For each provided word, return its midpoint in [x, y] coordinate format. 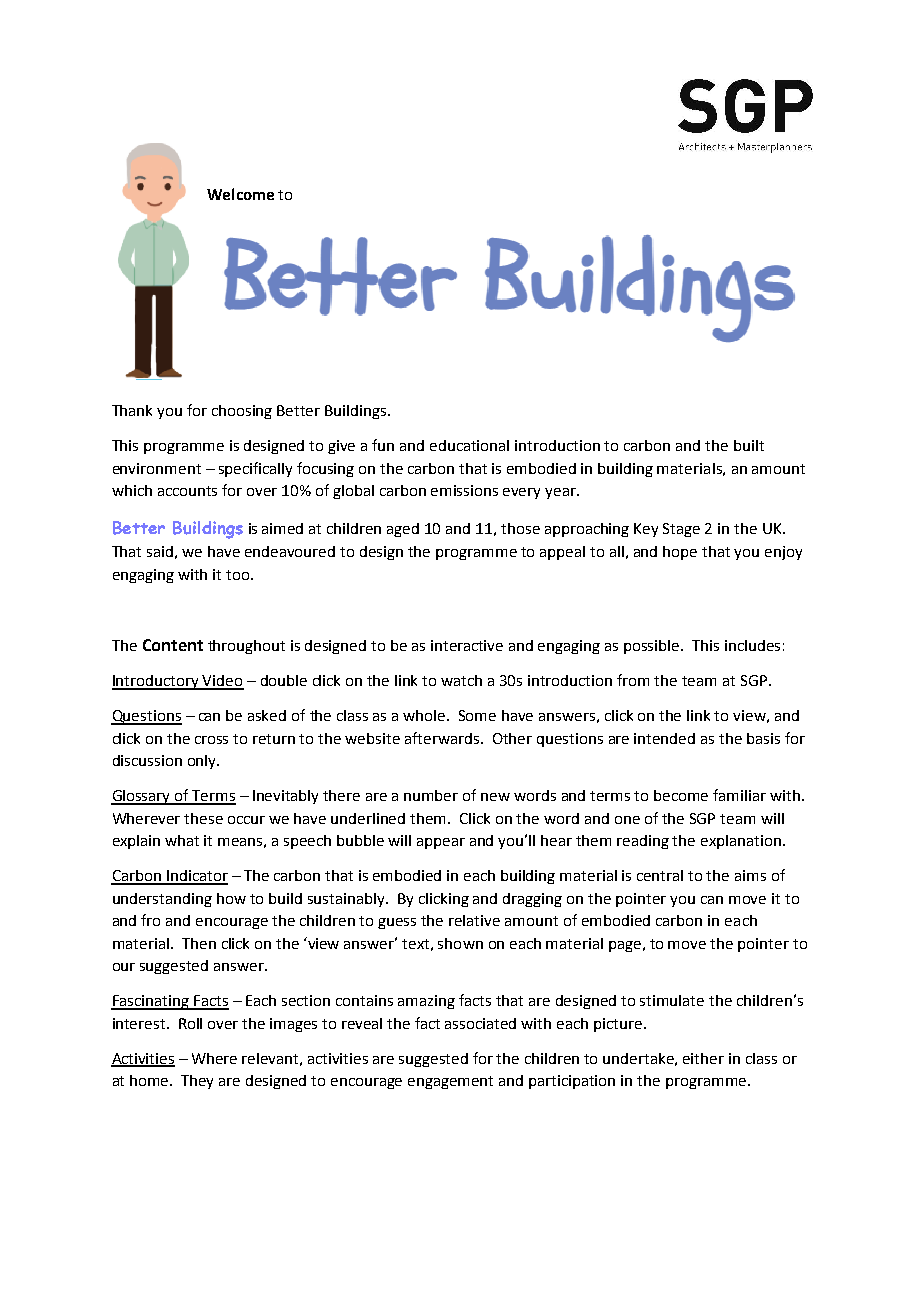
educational [469, 445]
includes [752, 645]
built [749, 445]
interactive [467, 645]
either [703, 1058]
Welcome [240, 194]
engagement [450, 1082]
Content [173, 645]
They [197, 1082]
